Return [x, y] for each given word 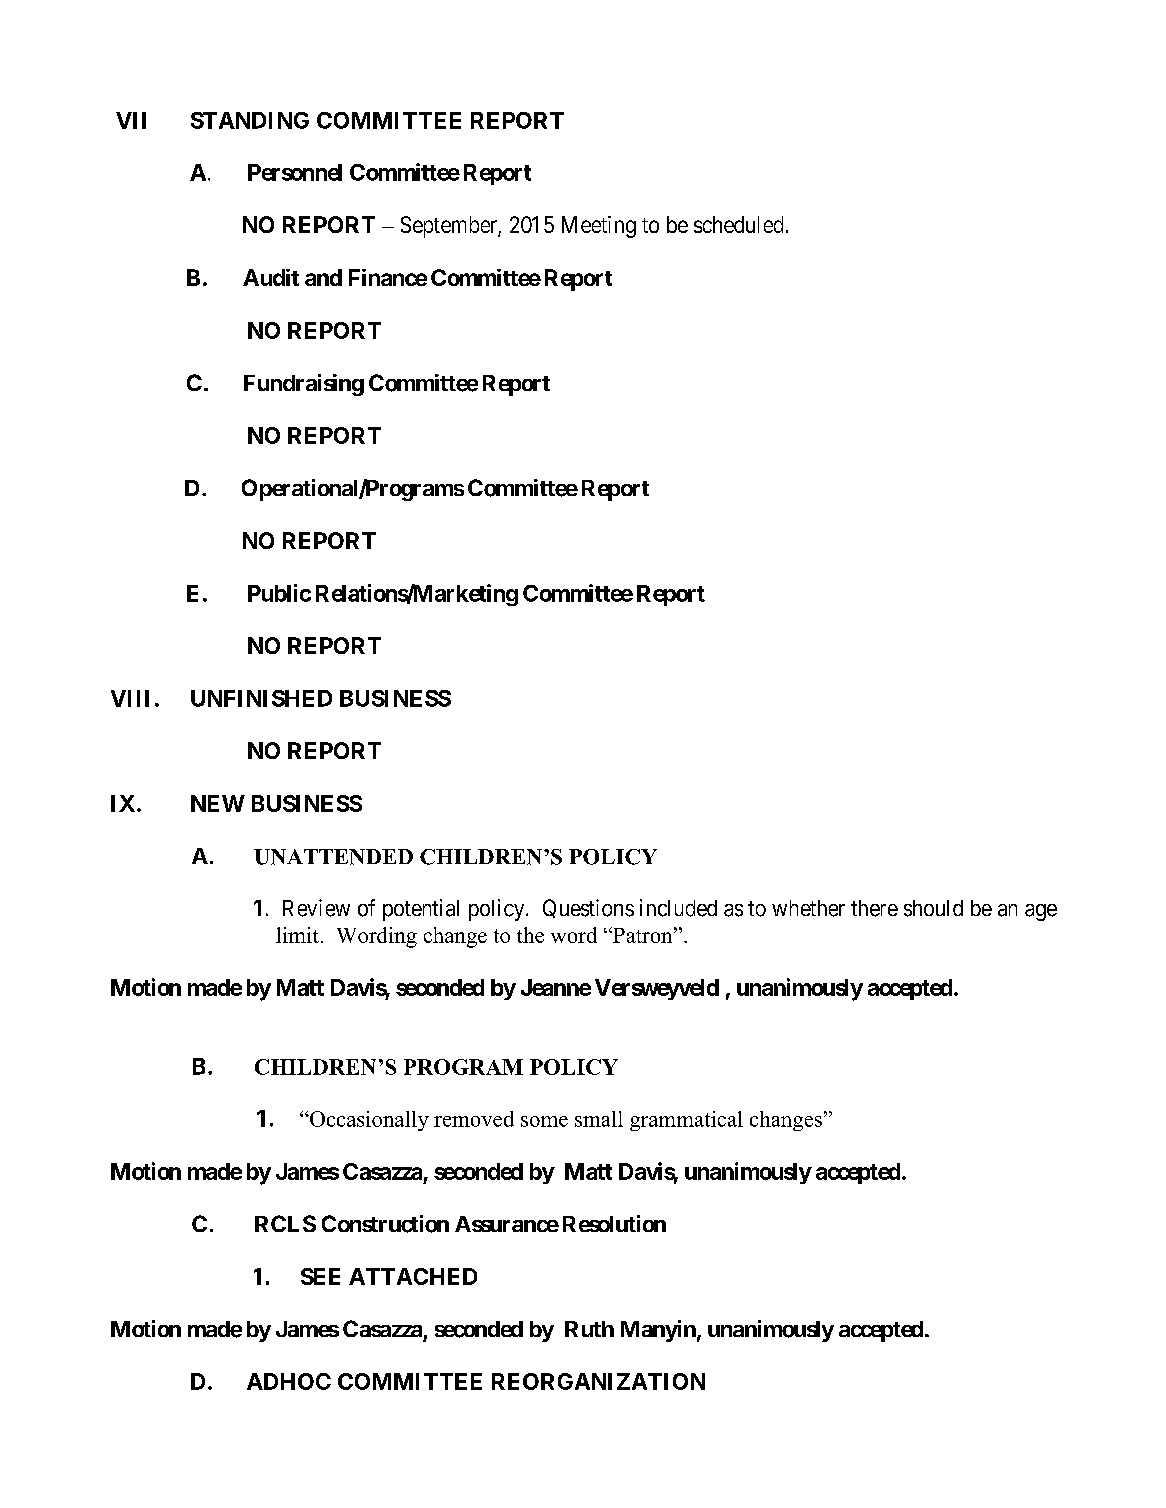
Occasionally [368, 1121]
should [933, 908]
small [599, 1119]
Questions [588, 908]
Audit [271, 277]
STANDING [250, 120]
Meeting [599, 227]
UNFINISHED [261, 698]
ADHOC [289, 1381]
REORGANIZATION [598, 1381]
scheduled [738, 224]
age [1041, 912]
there [874, 908]
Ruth [589, 1329]
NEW [218, 803]
